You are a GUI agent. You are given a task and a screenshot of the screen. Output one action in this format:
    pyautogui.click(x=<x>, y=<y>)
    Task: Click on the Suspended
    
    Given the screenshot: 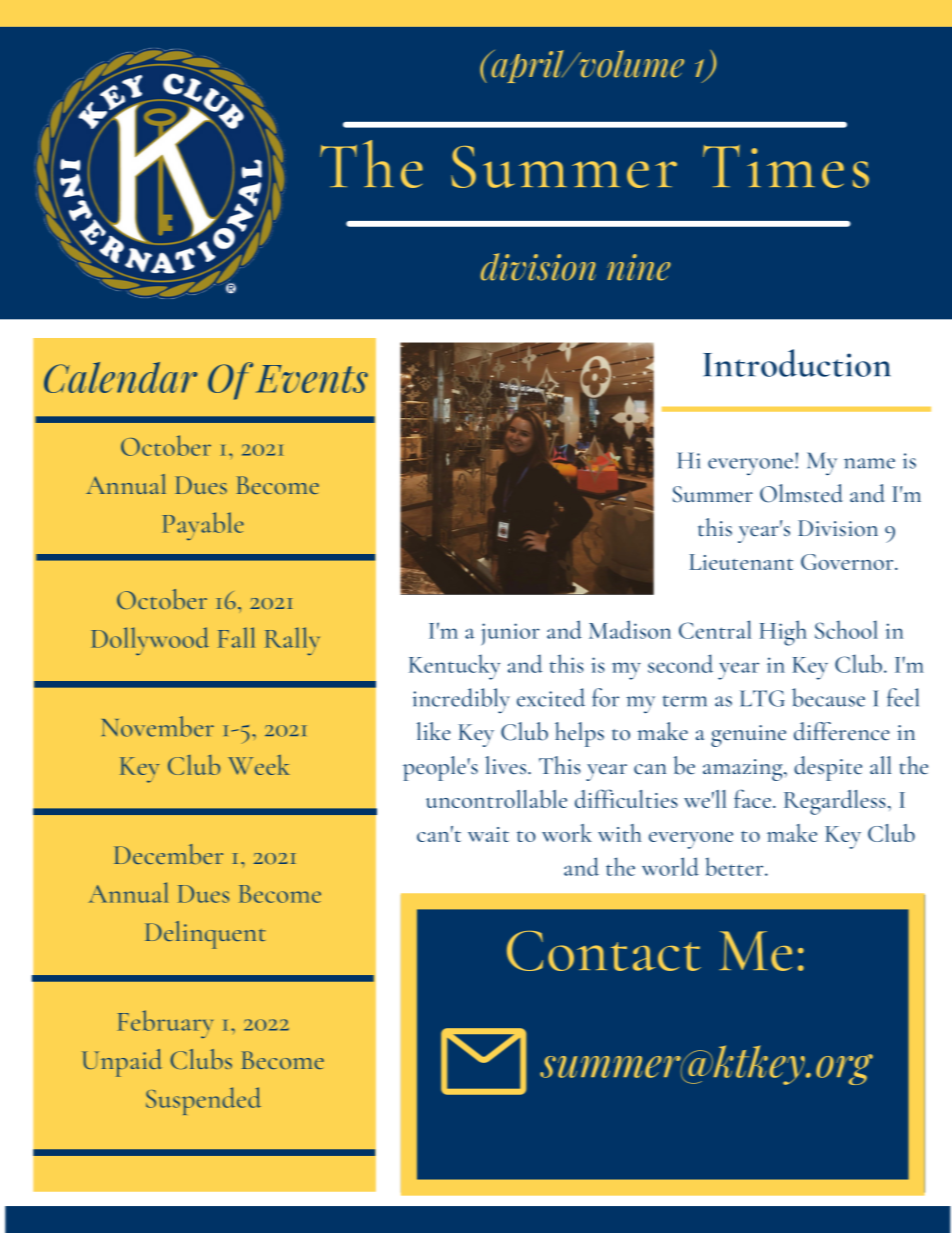 What is the action you would take?
    pyautogui.click(x=203, y=1101)
